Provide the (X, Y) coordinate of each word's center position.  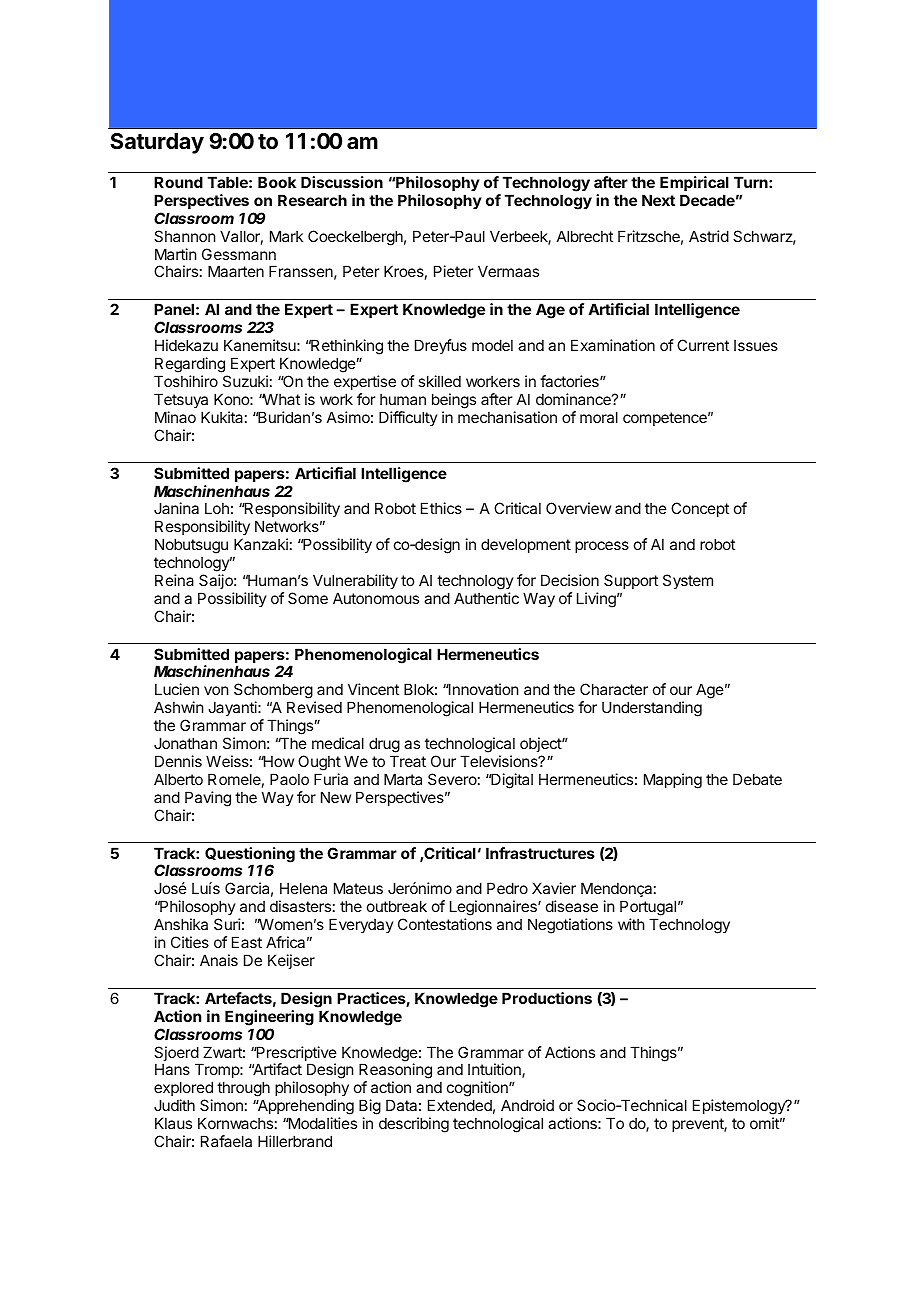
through (243, 1090)
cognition (478, 1090)
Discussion (342, 182)
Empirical (694, 183)
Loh (217, 508)
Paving (208, 799)
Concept (700, 509)
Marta (403, 779)
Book (277, 182)
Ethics (441, 508)
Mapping (673, 781)
